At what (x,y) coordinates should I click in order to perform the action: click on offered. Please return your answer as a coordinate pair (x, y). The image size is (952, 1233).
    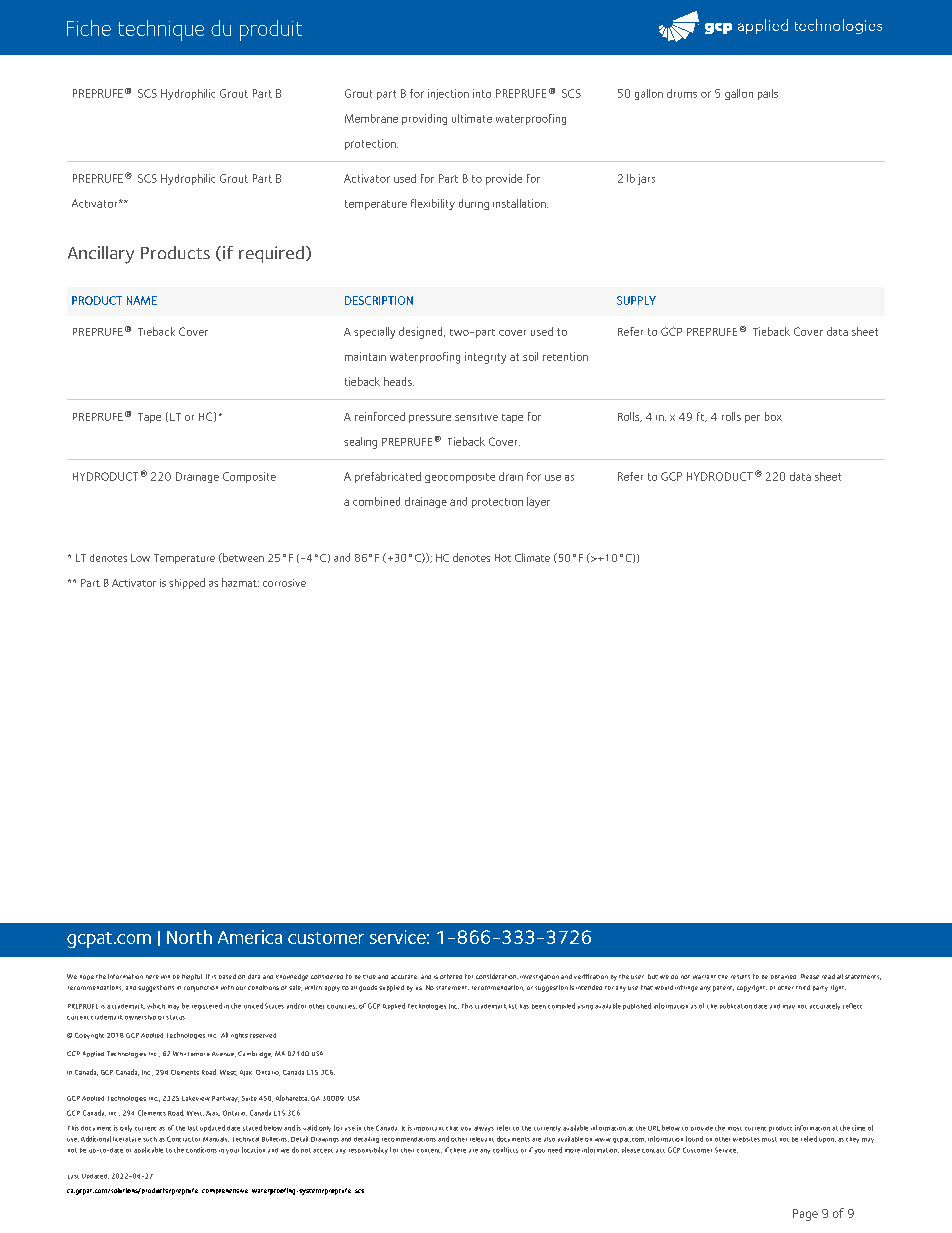
    Looking at the image, I should click on (451, 976).
